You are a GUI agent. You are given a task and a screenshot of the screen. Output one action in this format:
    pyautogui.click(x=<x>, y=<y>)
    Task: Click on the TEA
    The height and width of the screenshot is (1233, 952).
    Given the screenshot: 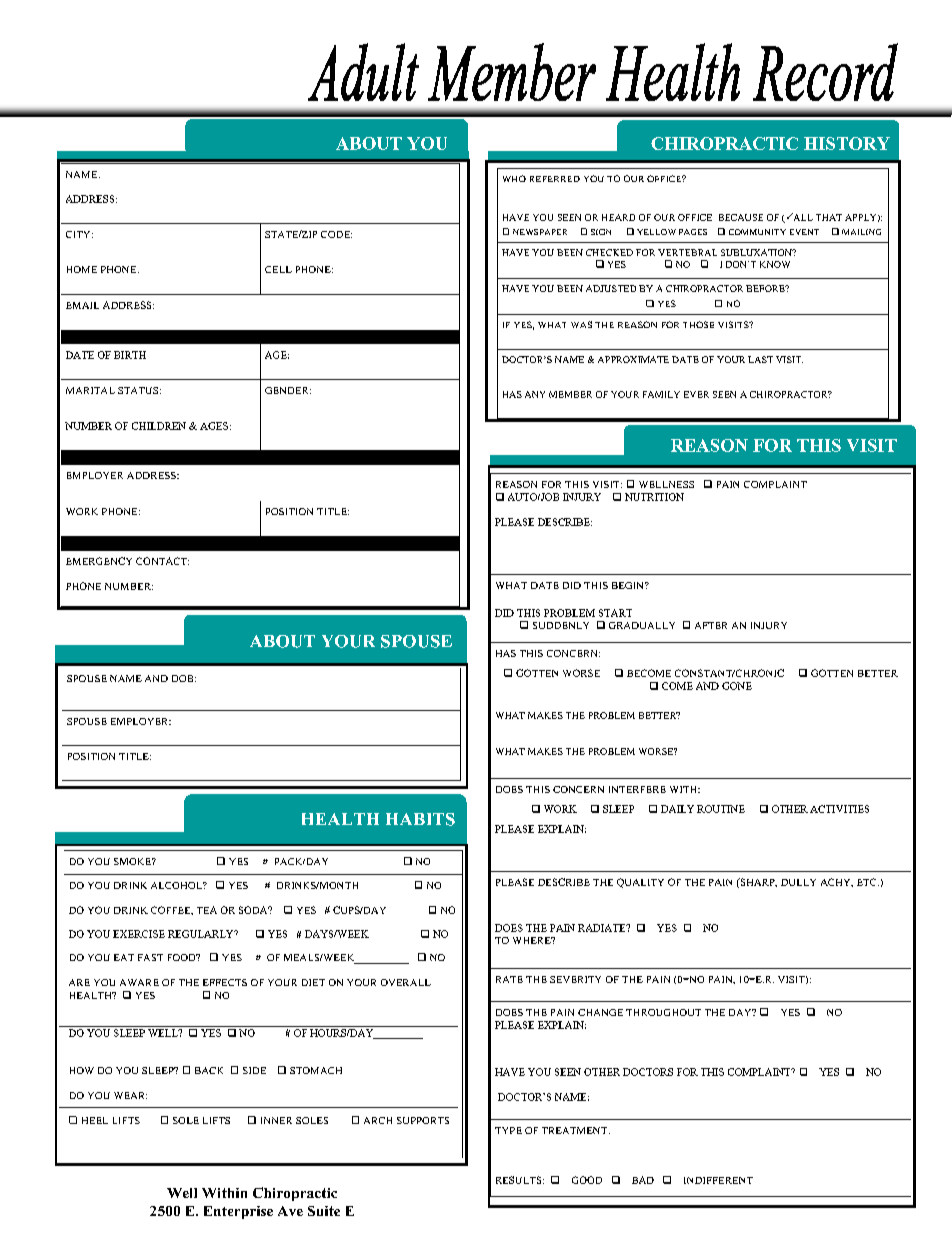 What is the action you would take?
    pyautogui.click(x=207, y=910)
